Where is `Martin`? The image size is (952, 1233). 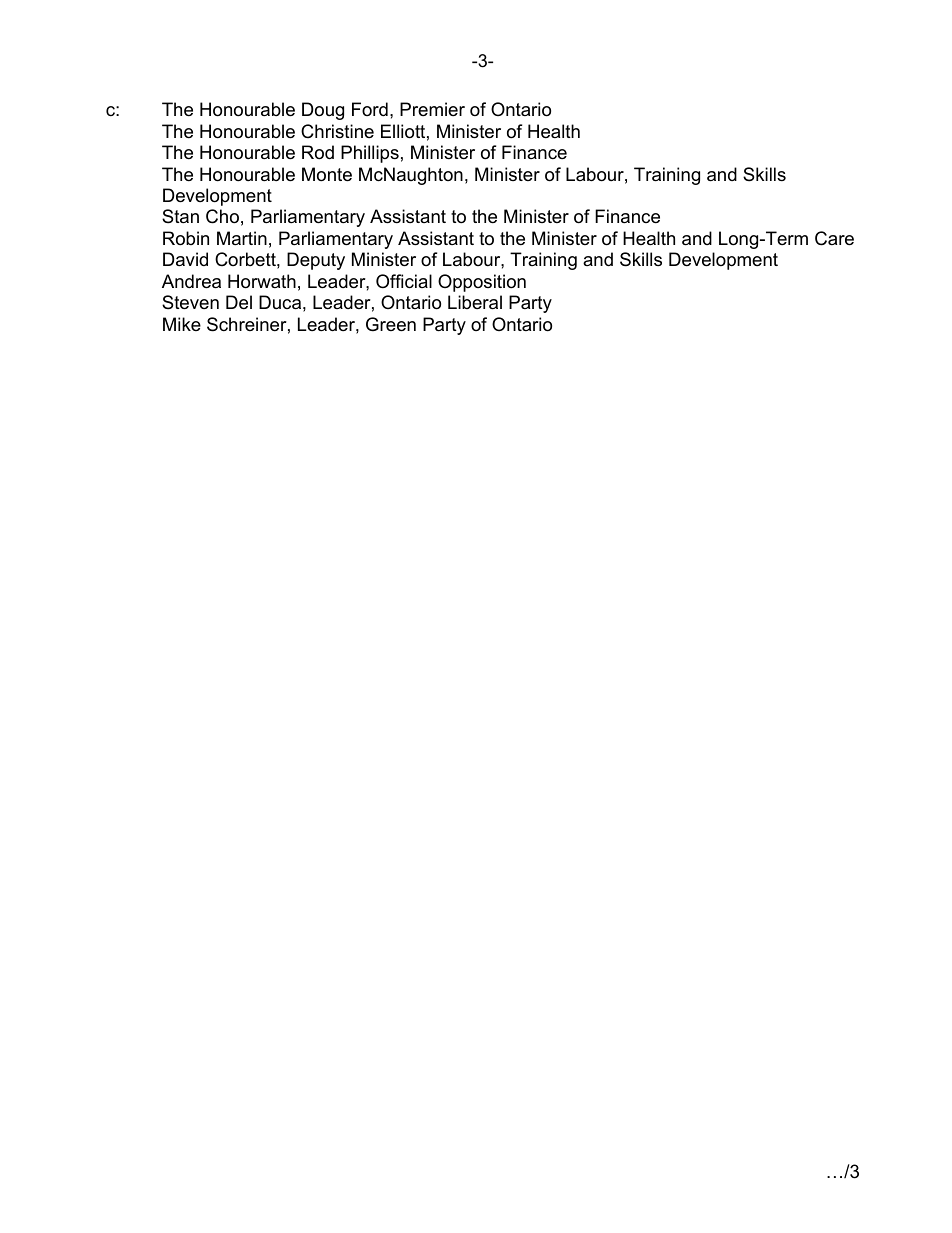
Martin is located at coordinates (242, 238).
